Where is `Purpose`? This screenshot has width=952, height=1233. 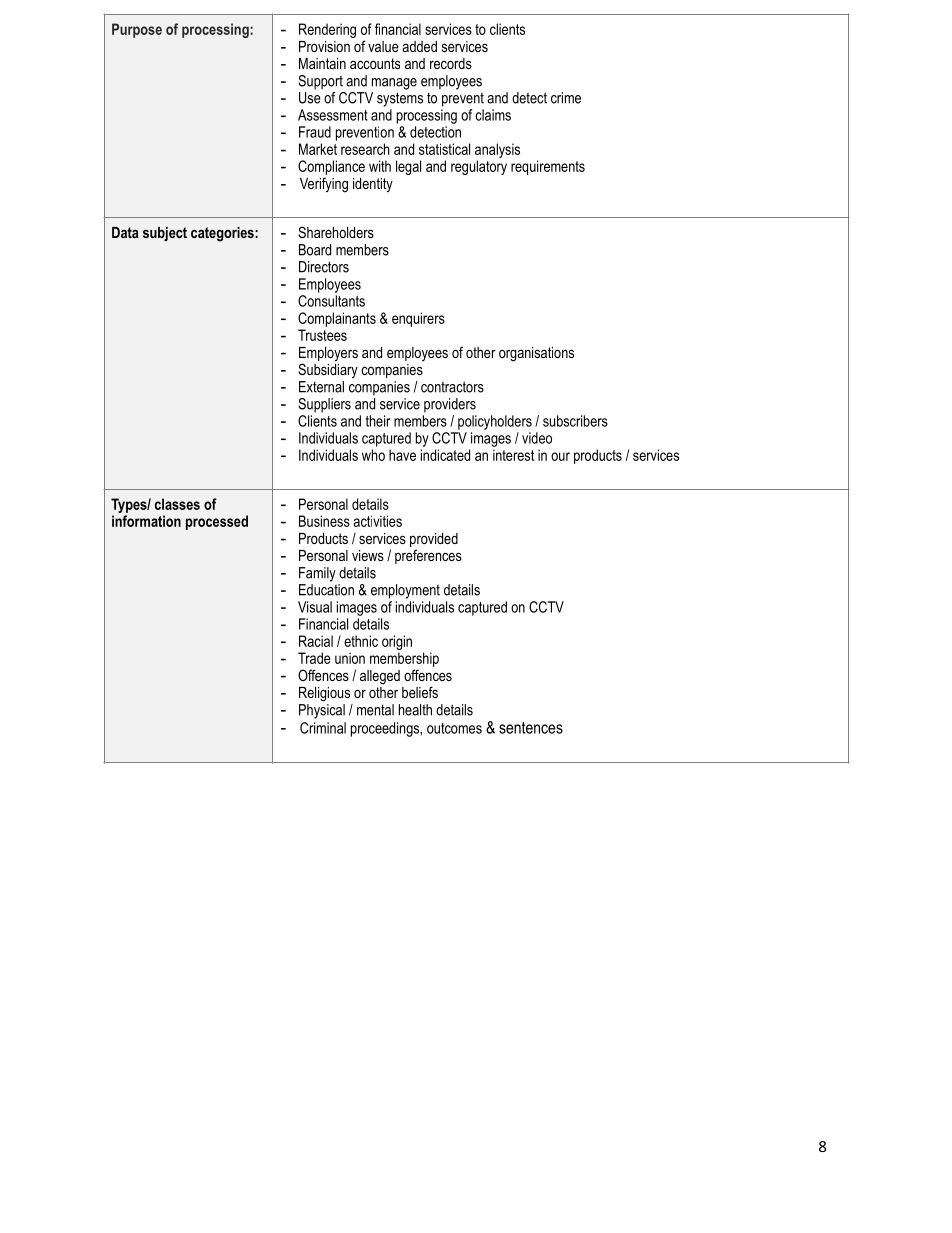
Purpose is located at coordinates (137, 30).
